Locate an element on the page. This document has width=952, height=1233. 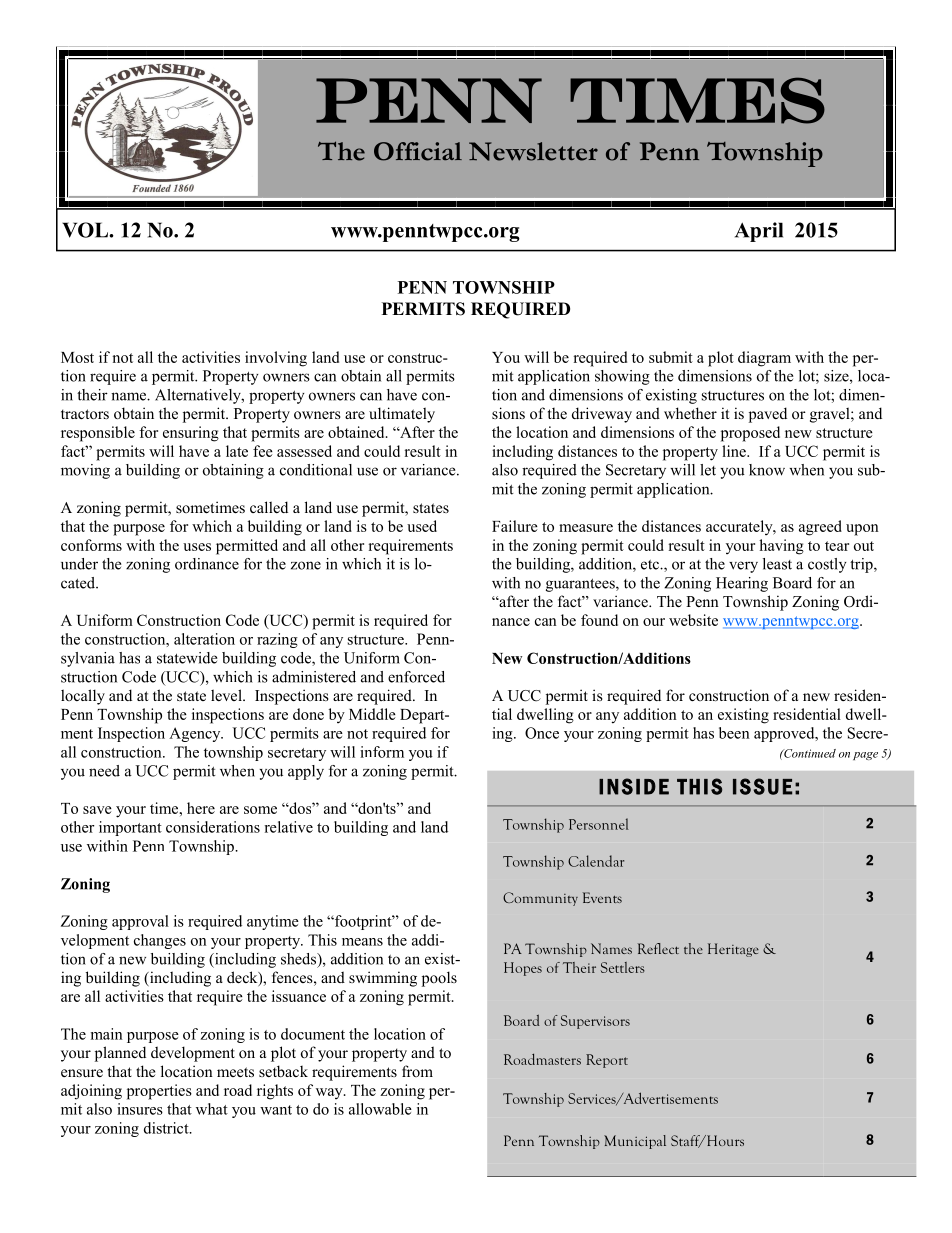
Official is located at coordinates (418, 151).
